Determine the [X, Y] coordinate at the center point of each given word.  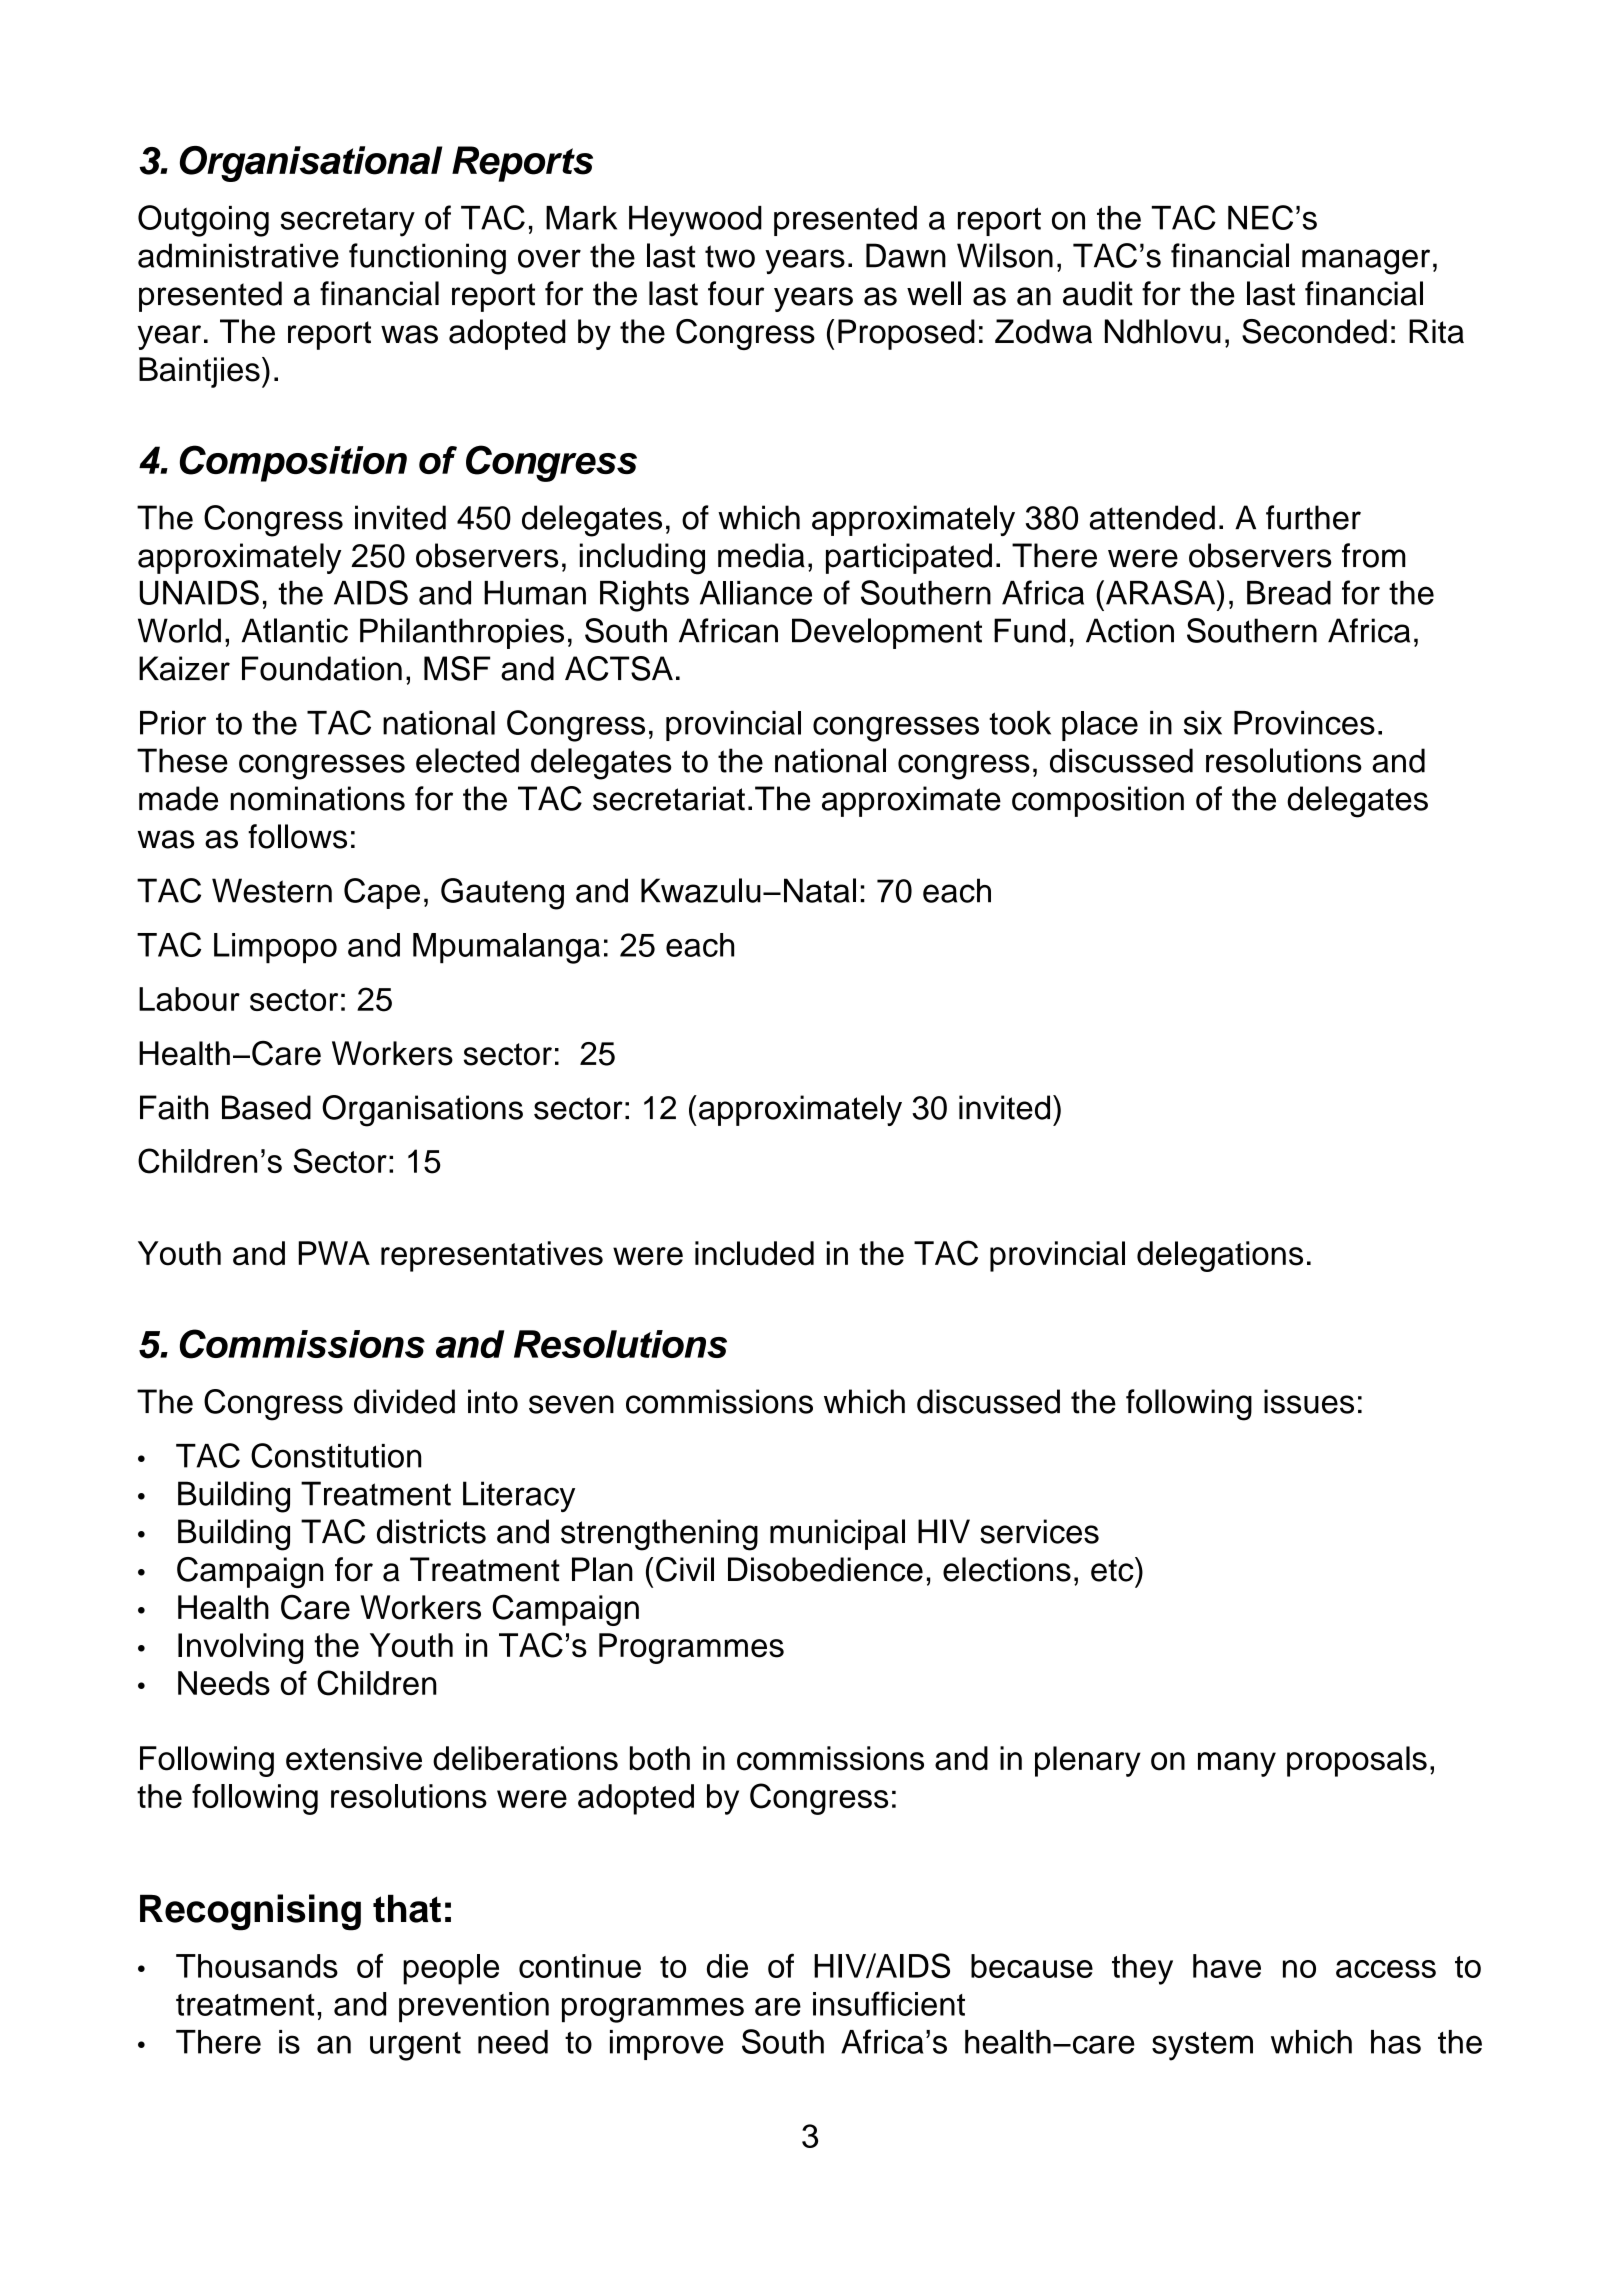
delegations [1220, 1256]
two [730, 256]
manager [1366, 262]
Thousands [257, 1966]
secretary [348, 222]
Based [266, 1107]
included [754, 1253]
